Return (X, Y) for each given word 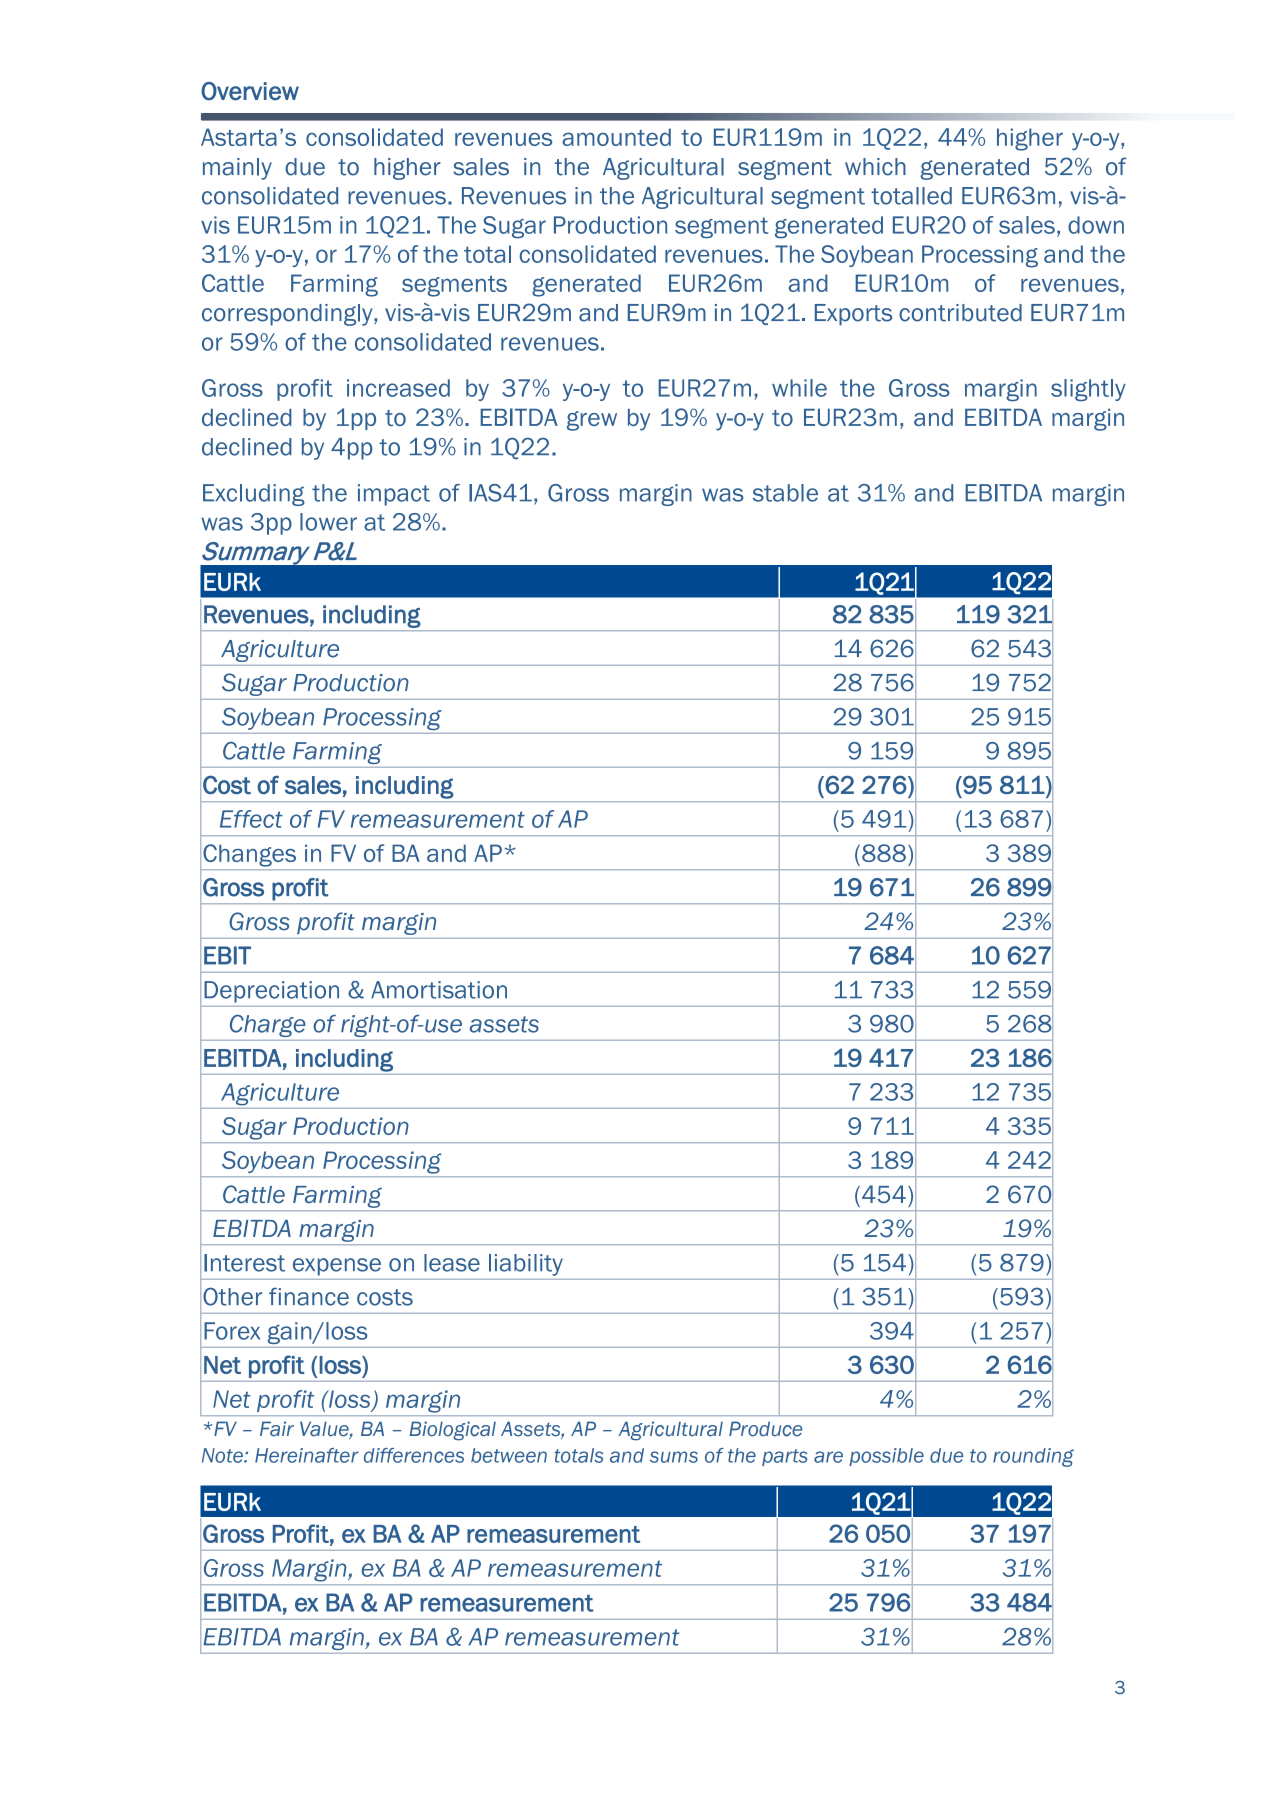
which (875, 167)
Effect (251, 819)
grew (592, 421)
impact (394, 495)
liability (526, 1265)
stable (785, 493)
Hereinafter (307, 1455)
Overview (250, 91)
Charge (268, 1025)
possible (886, 1457)
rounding (1033, 1457)
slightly (1088, 390)
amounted (616, 137)
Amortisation (439, 990)
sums (674, 1457)
